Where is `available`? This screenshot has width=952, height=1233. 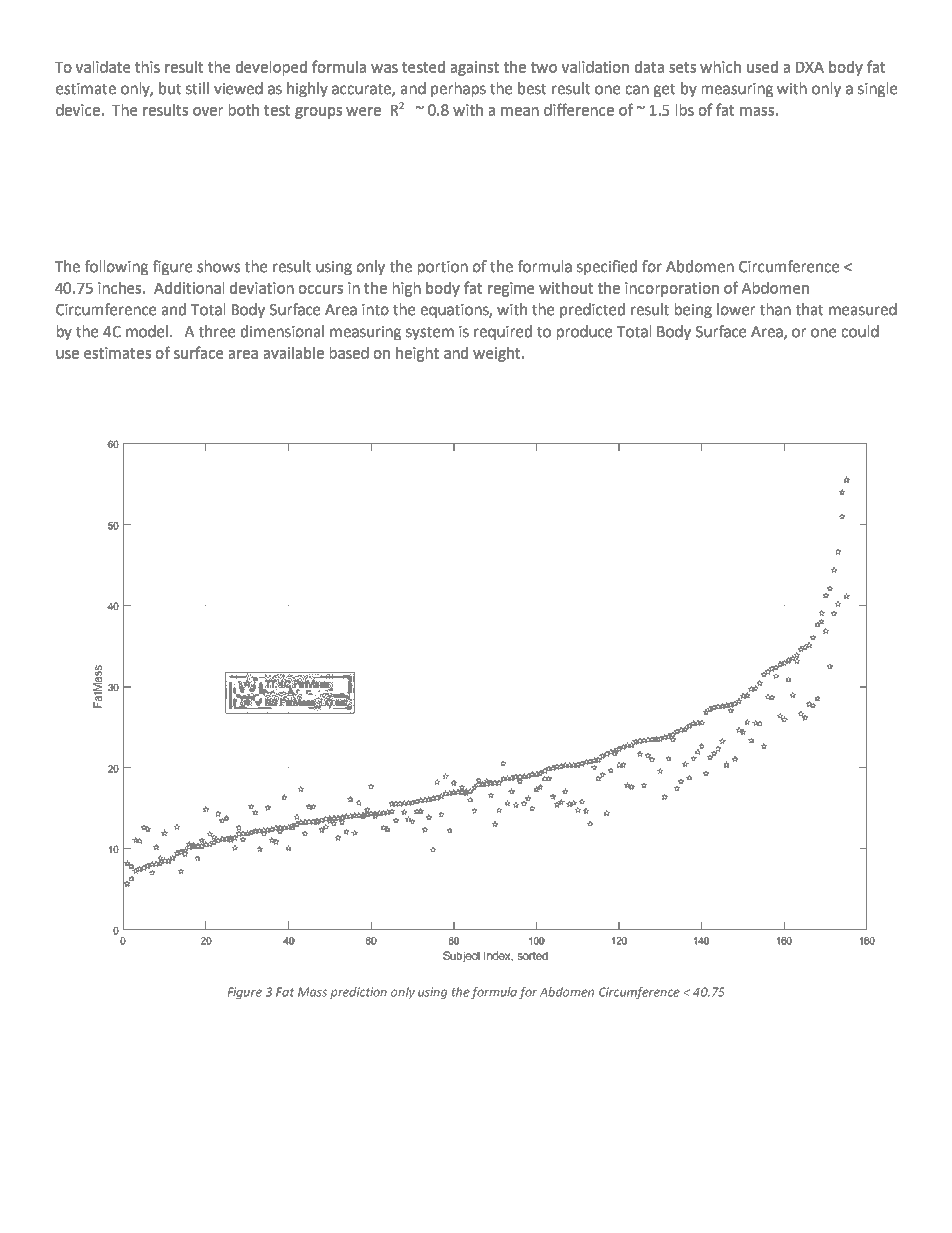 available is located at coordinates (294, 353).
